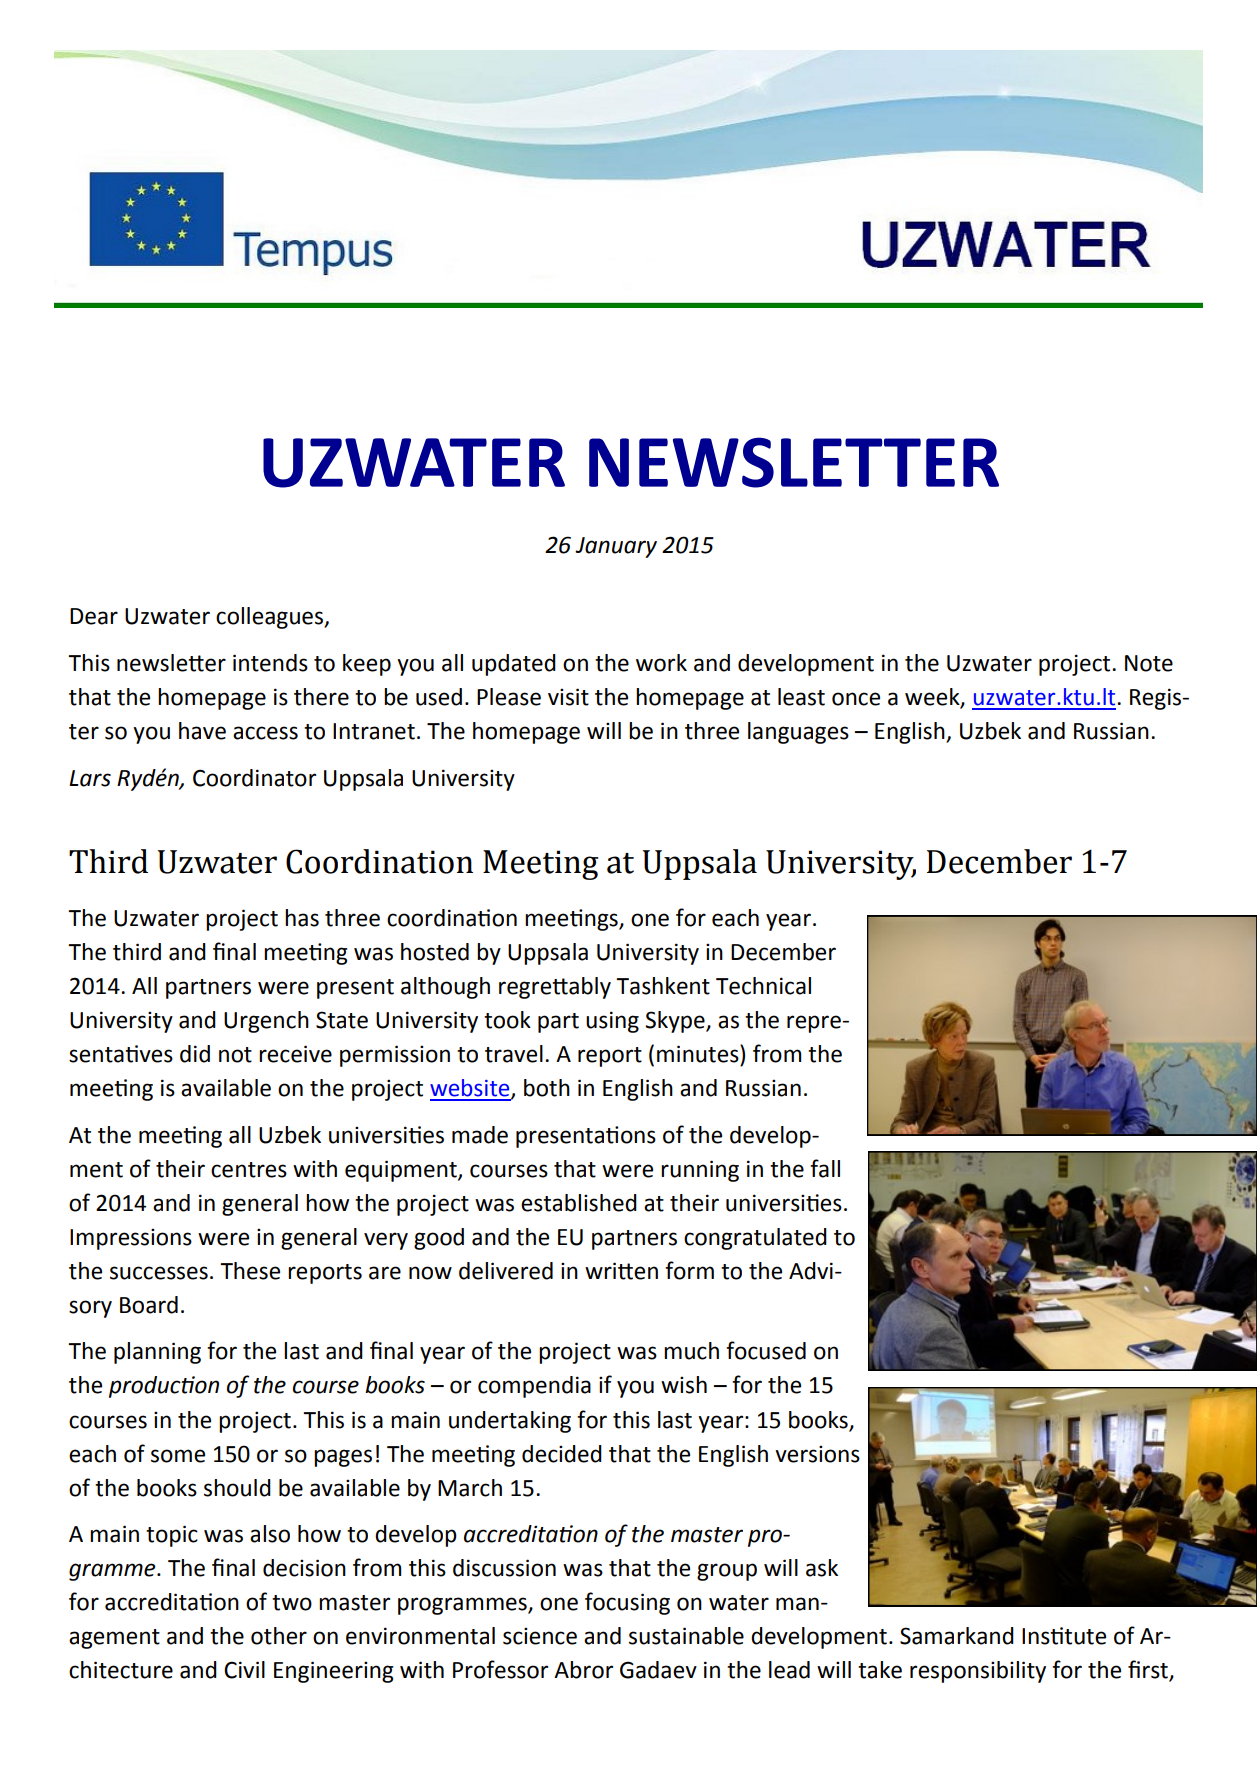  I want to click on sustainable, so click(686, 1636).
